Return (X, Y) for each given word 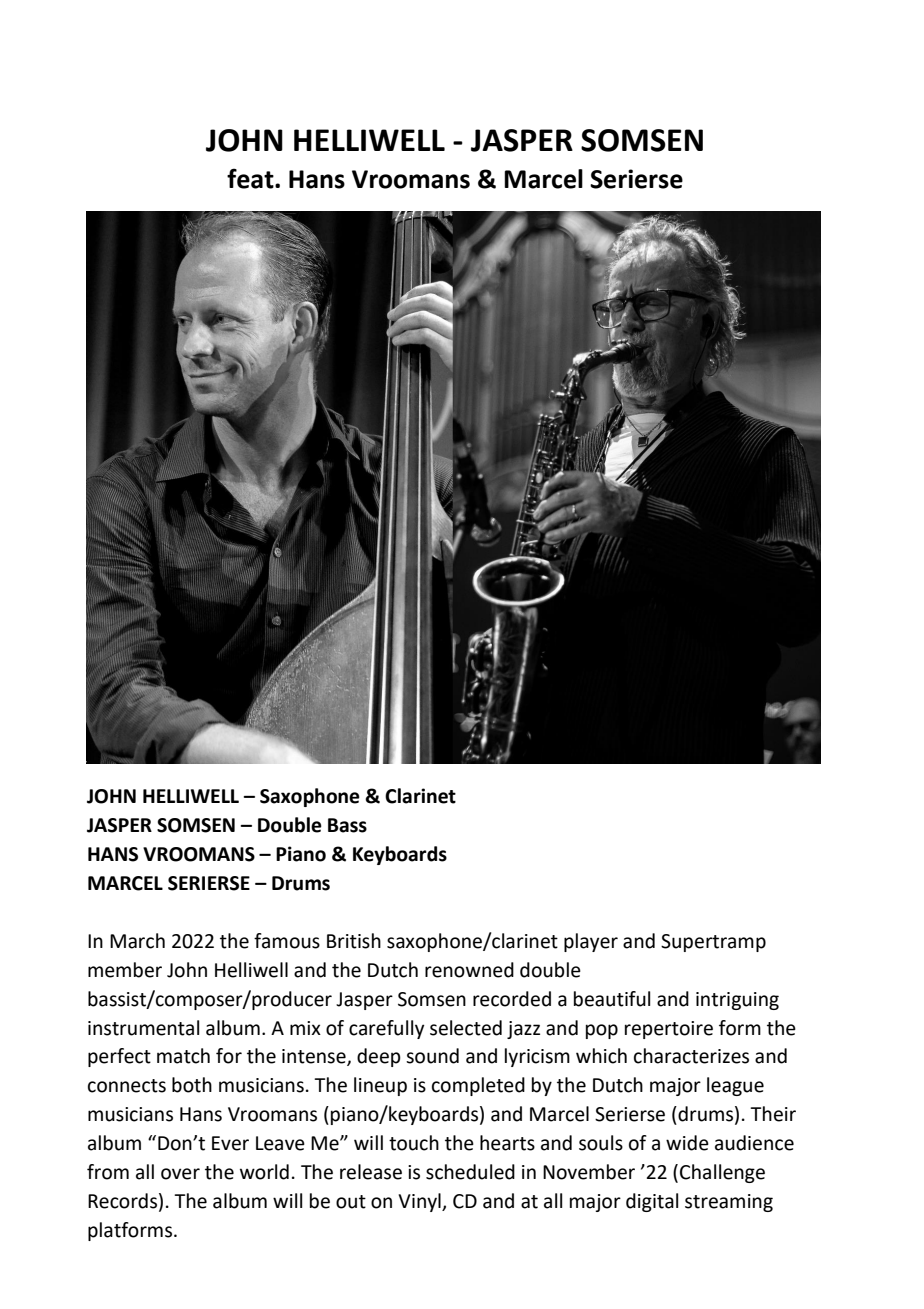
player (591, 942)
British (354, 941)
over (180, 1174)
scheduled (470, 1172)
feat (251, 178)
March (137, 941)
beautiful (612, 999)
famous (287, 941)
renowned (469, 970)
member (125, 970)
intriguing (737, 1001)
